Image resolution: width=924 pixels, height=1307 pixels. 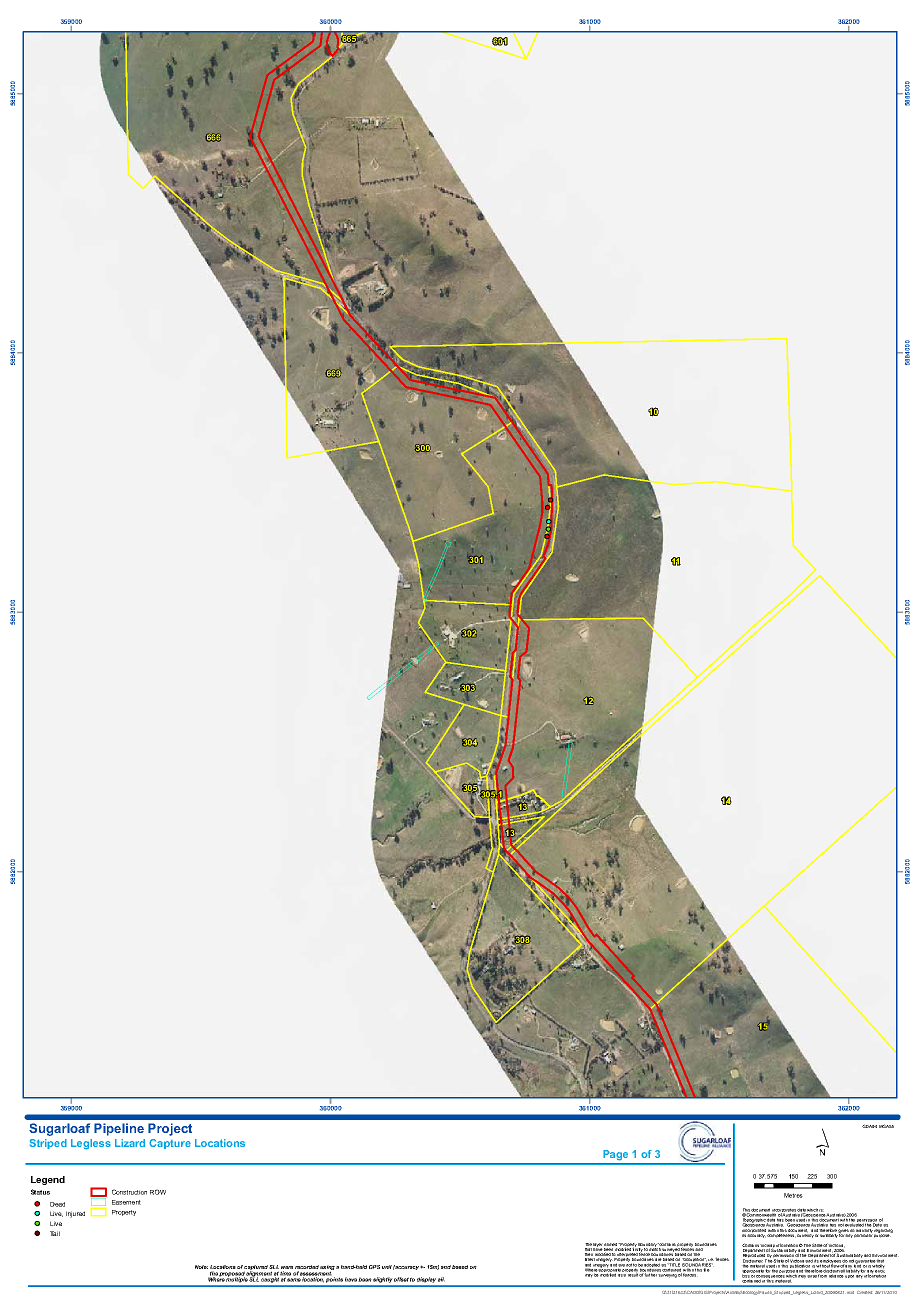 What do you see at coordinates (48, 1144) in the screenshot?
I see `Striped` at bounding box center [48, 1144].
